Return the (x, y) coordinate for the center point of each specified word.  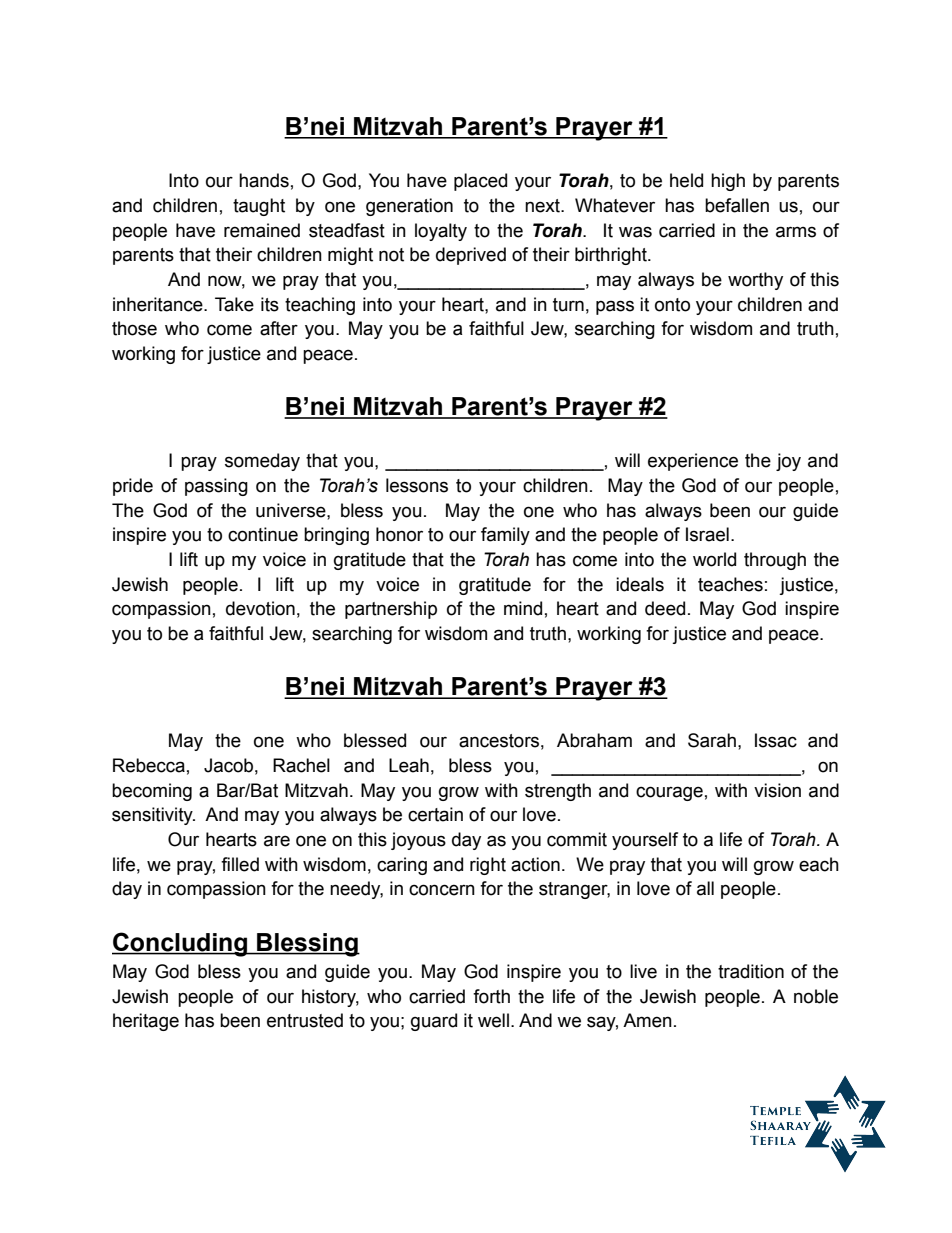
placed (480, 182)
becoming (152, 792)
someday (262, 462)
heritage (146, 1022)
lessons (417, 485)
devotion (260, 608)
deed (665, 608)
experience (693, 462)
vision (777, 790)
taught (259, 207)
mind (523, 608)
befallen (737, 205)
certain (435, 814)
